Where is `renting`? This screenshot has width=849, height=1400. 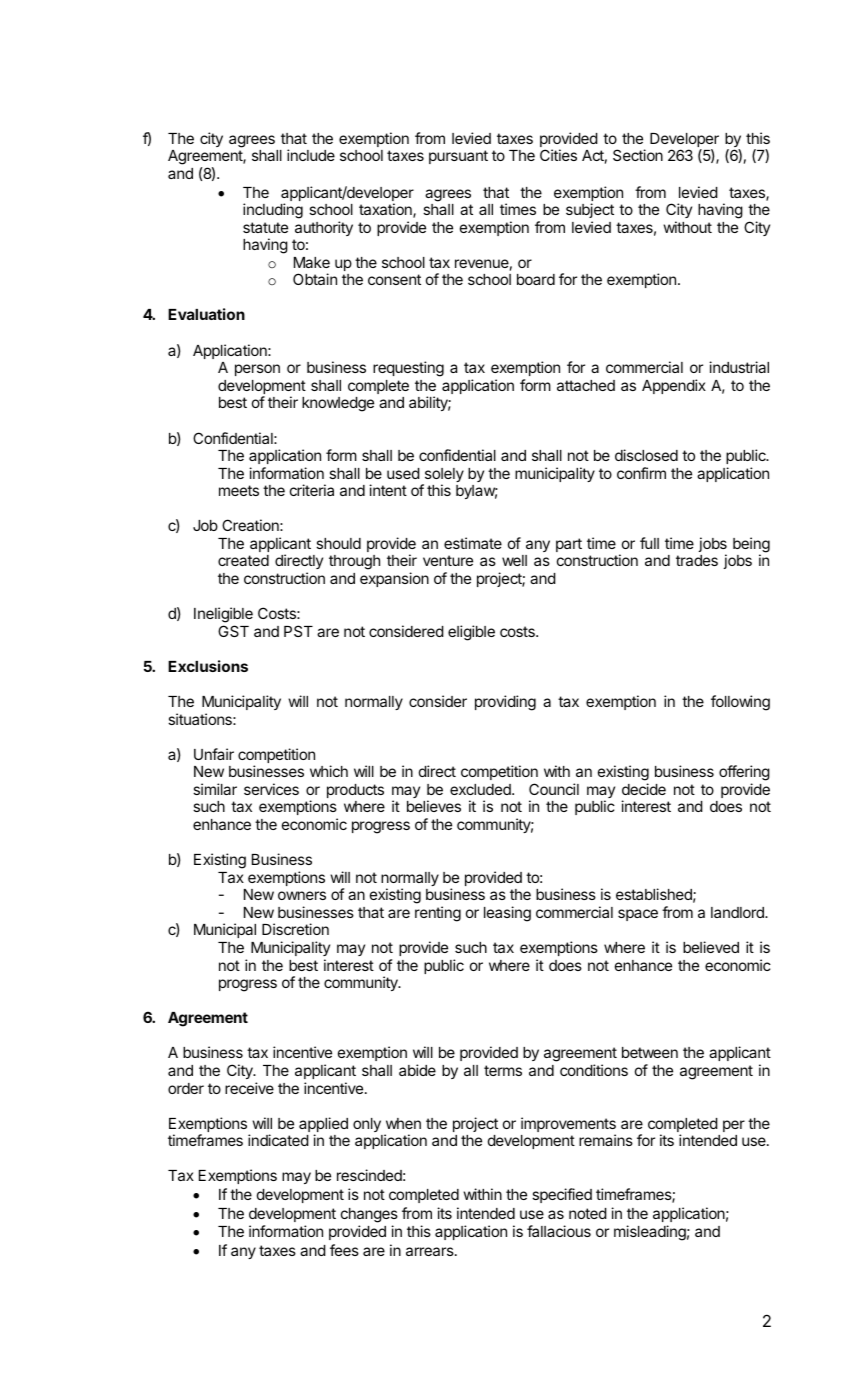 renting is located at coordinates (438, 914).
